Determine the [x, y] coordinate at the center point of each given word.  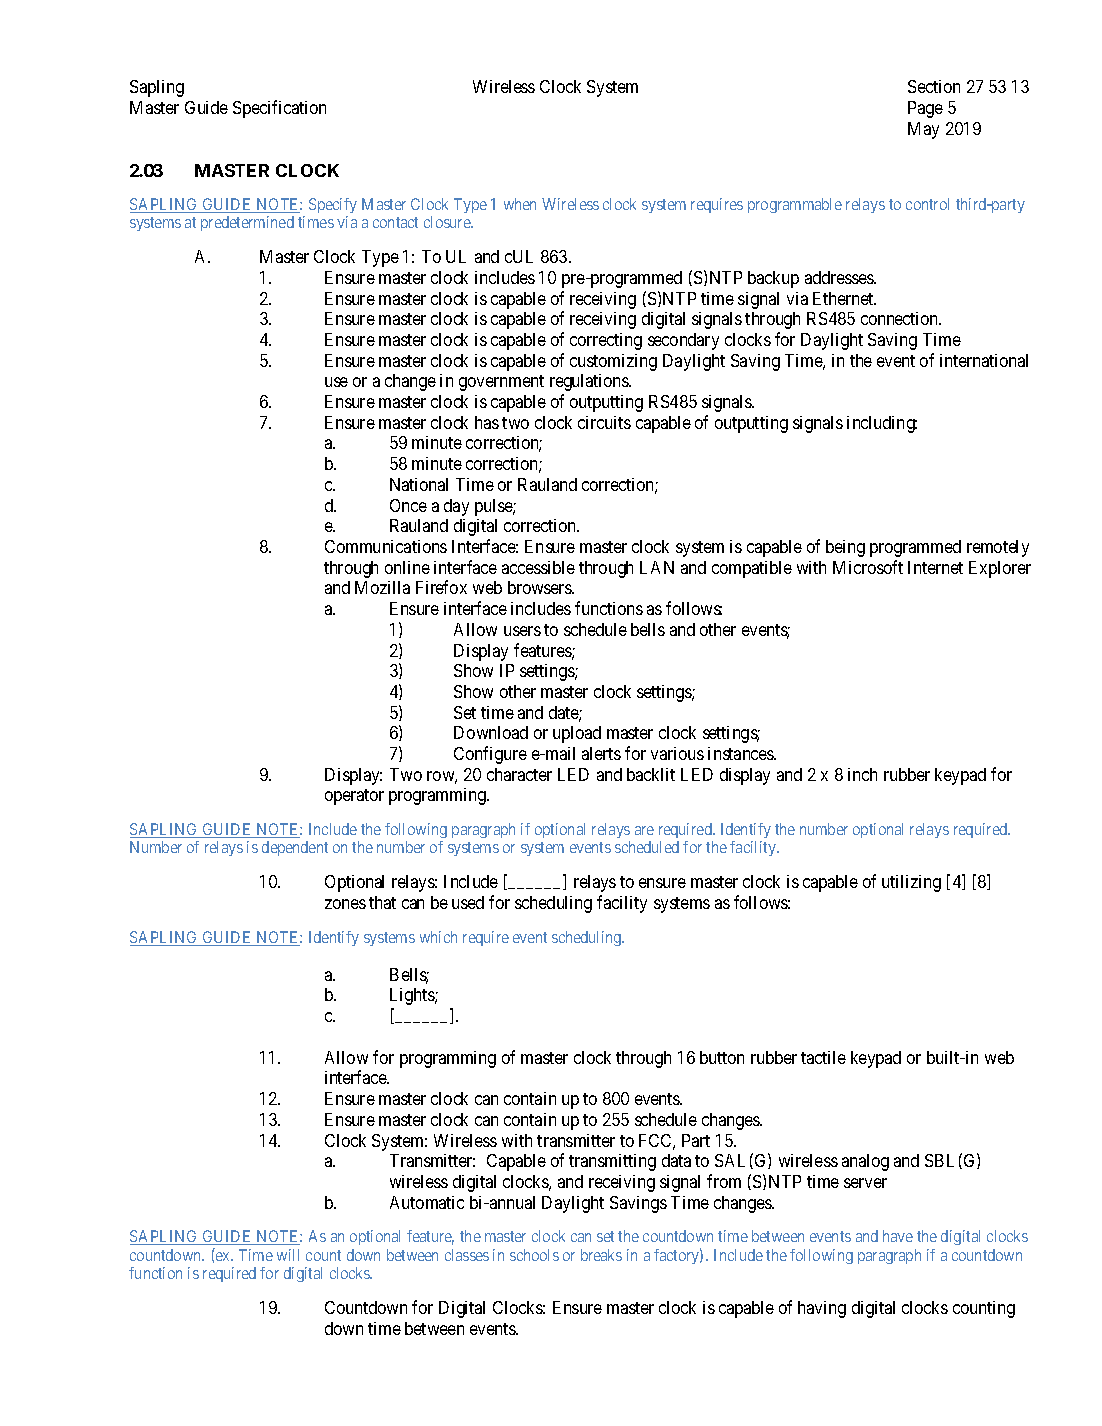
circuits [604, 422]
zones [345, 904]
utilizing [911, 883]
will [288, 1255]
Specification [279, 109]
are [644, 830]
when [520, 204]
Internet [935, 567]
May [923, 130]
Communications [386, 546]
